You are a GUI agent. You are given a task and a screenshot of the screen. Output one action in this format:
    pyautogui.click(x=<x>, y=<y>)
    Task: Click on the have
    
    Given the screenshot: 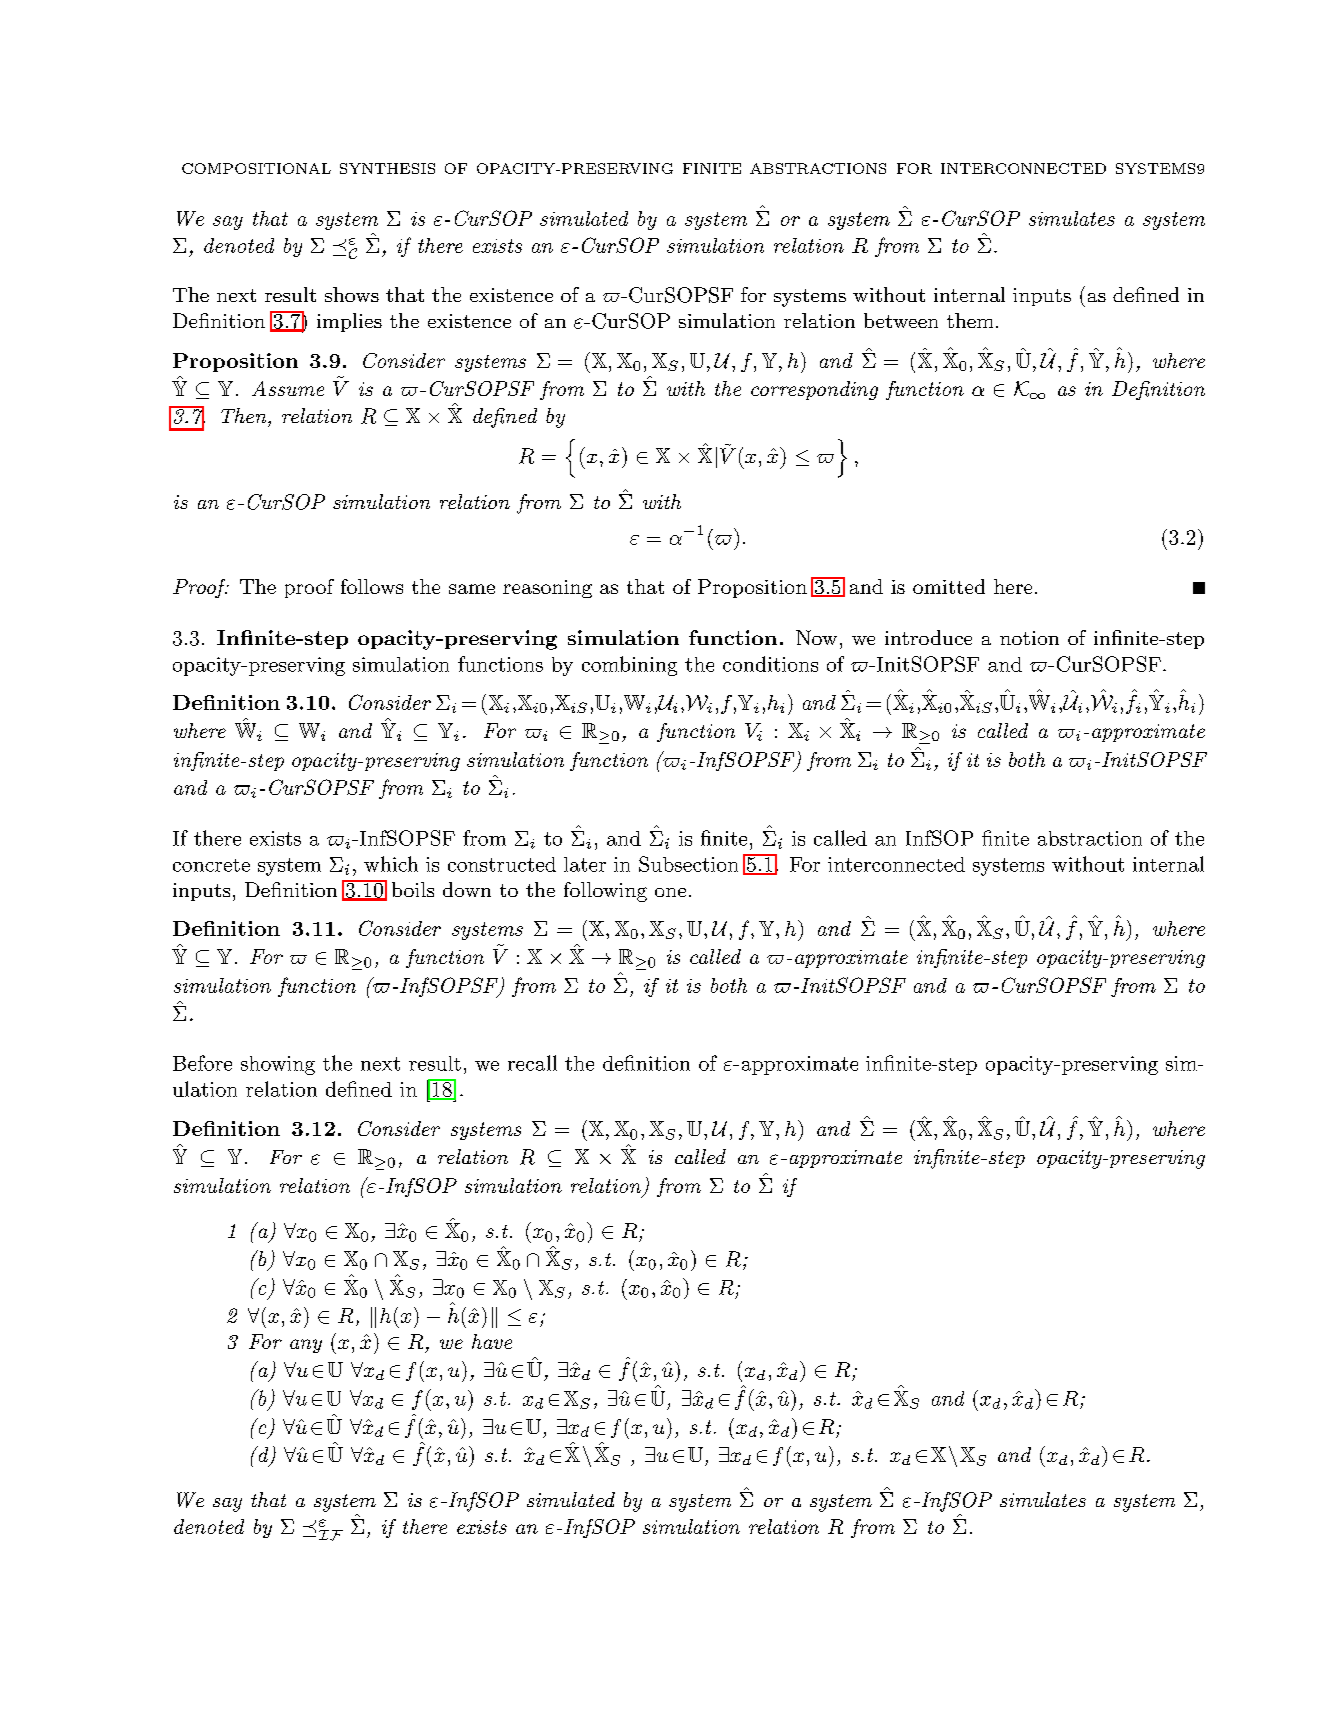 What is the action you would take?
    pyautogui.click(x=492, y=1341)
